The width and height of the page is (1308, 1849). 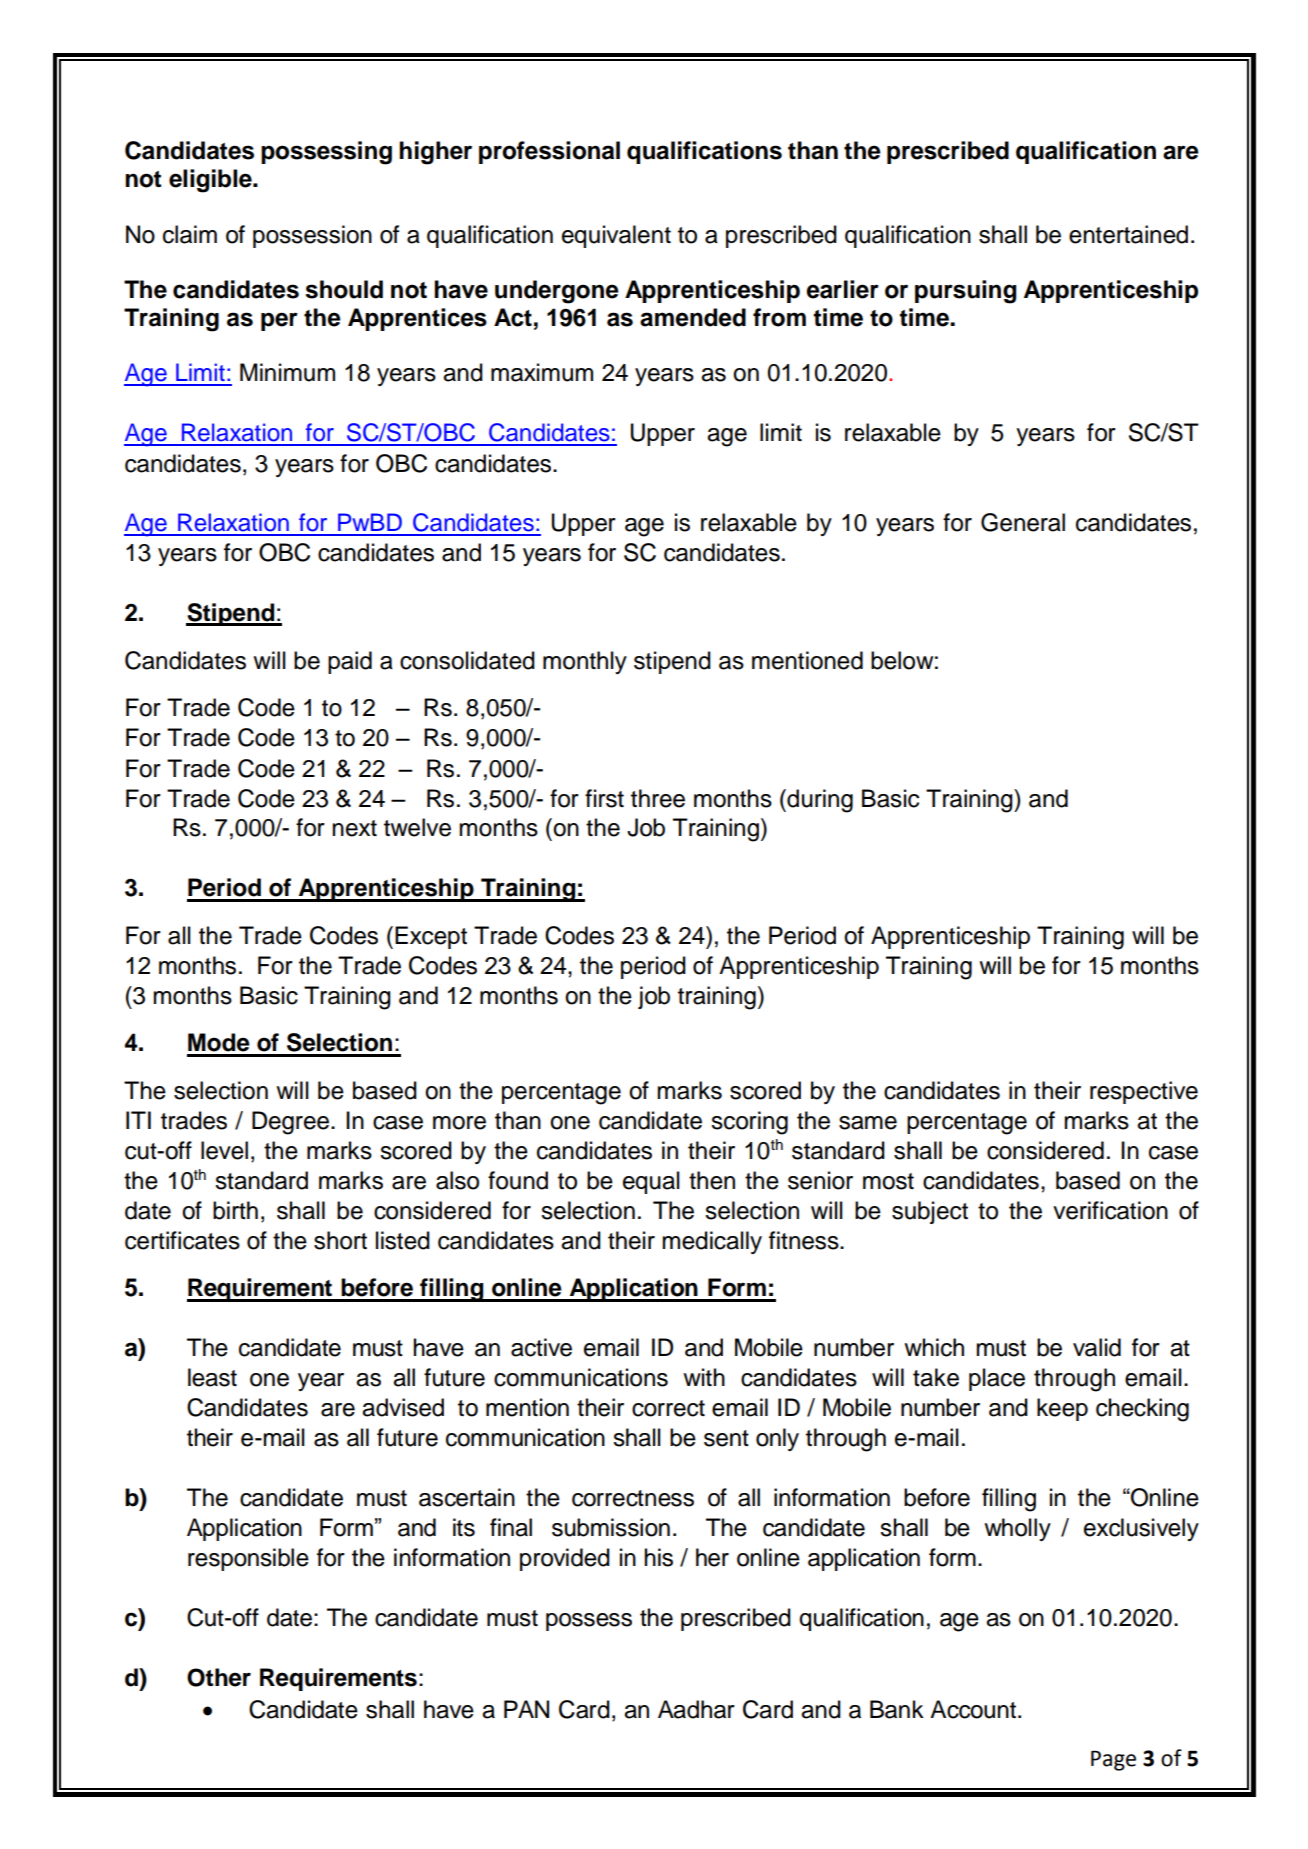 What do you see at coordinates (1128, 234) in the page?
I see `entertained` at bounding box center [1128, 234].
